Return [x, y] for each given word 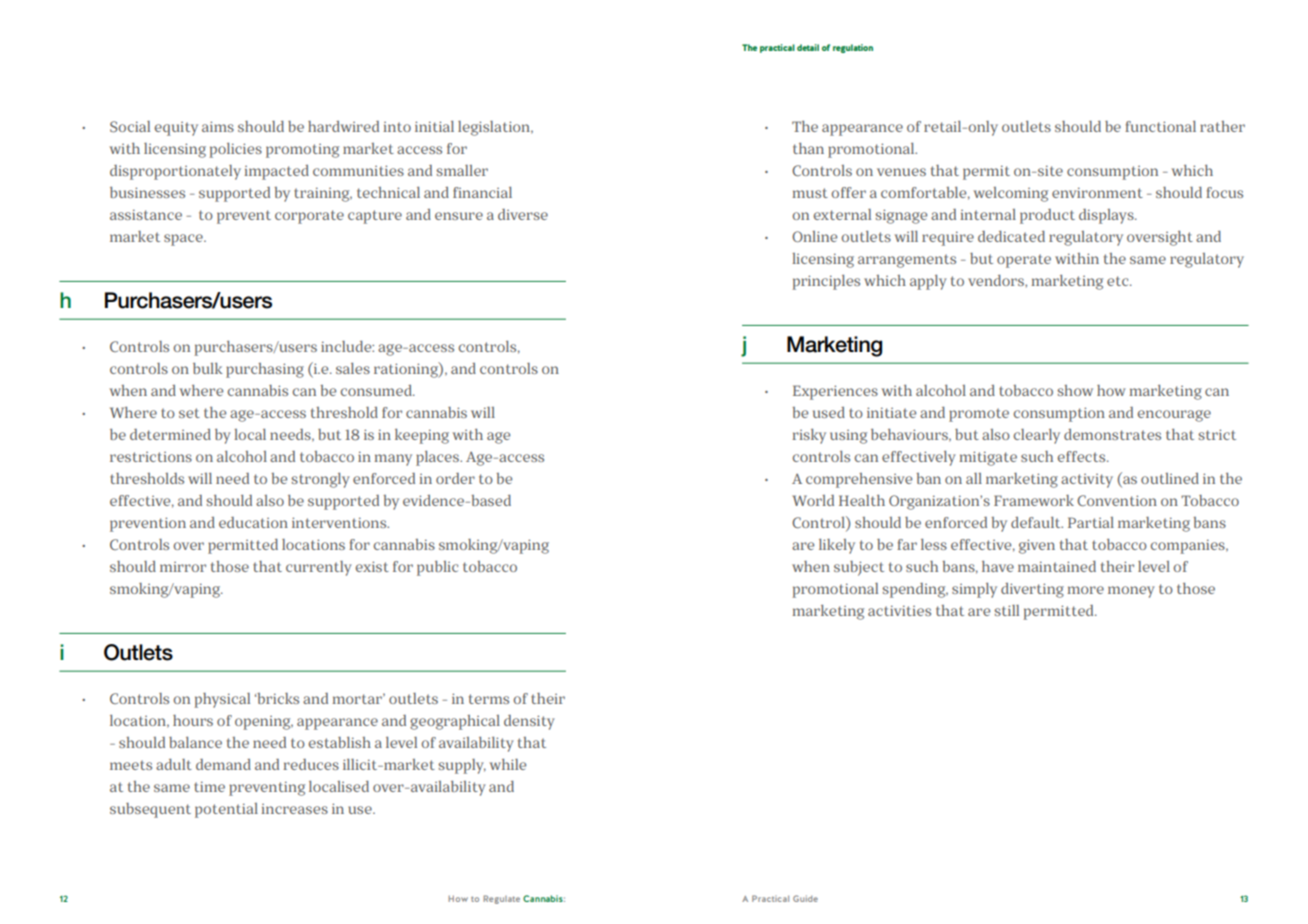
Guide [805, 898]
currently [319, 568]
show [1075, 390]
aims [218, 126]
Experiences [835, 392]
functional [1160, 126]
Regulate [501, 899]
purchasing [265, 370]
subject [859, 568]
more [1085, 590]
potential [226, 810]
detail [808, 47]
